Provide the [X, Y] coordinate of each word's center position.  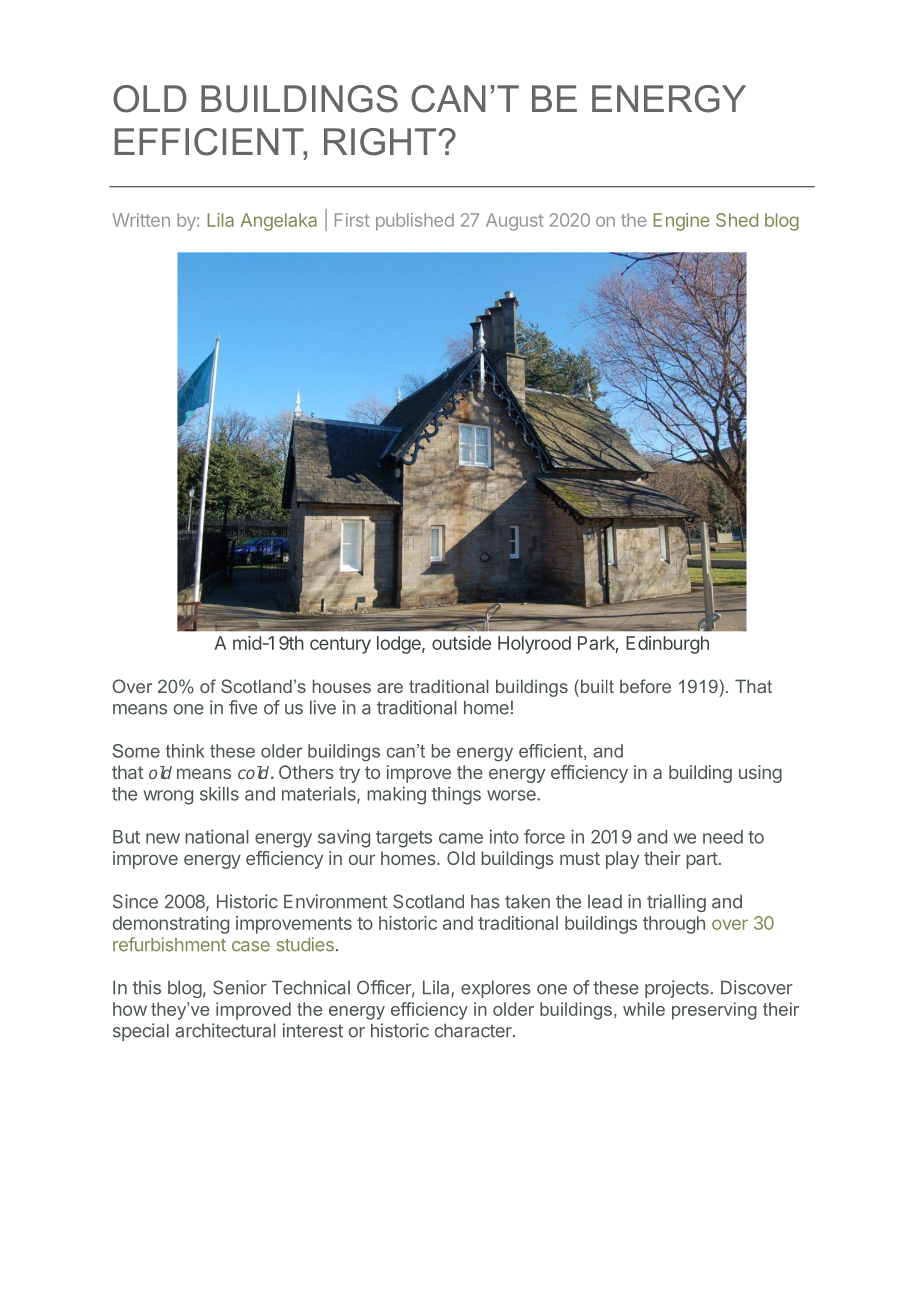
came [461, 838]
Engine [682, 222]
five [243, 707]
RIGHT [380, 142]
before [645, 686]
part [702, 860]
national [217, 836]
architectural [225, 1030]
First [352, 220]
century [340, 645]
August [515, 222]
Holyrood [534, 645]
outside [461, 643]
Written [141, 220]
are [390, 688]
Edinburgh [667, 645]
